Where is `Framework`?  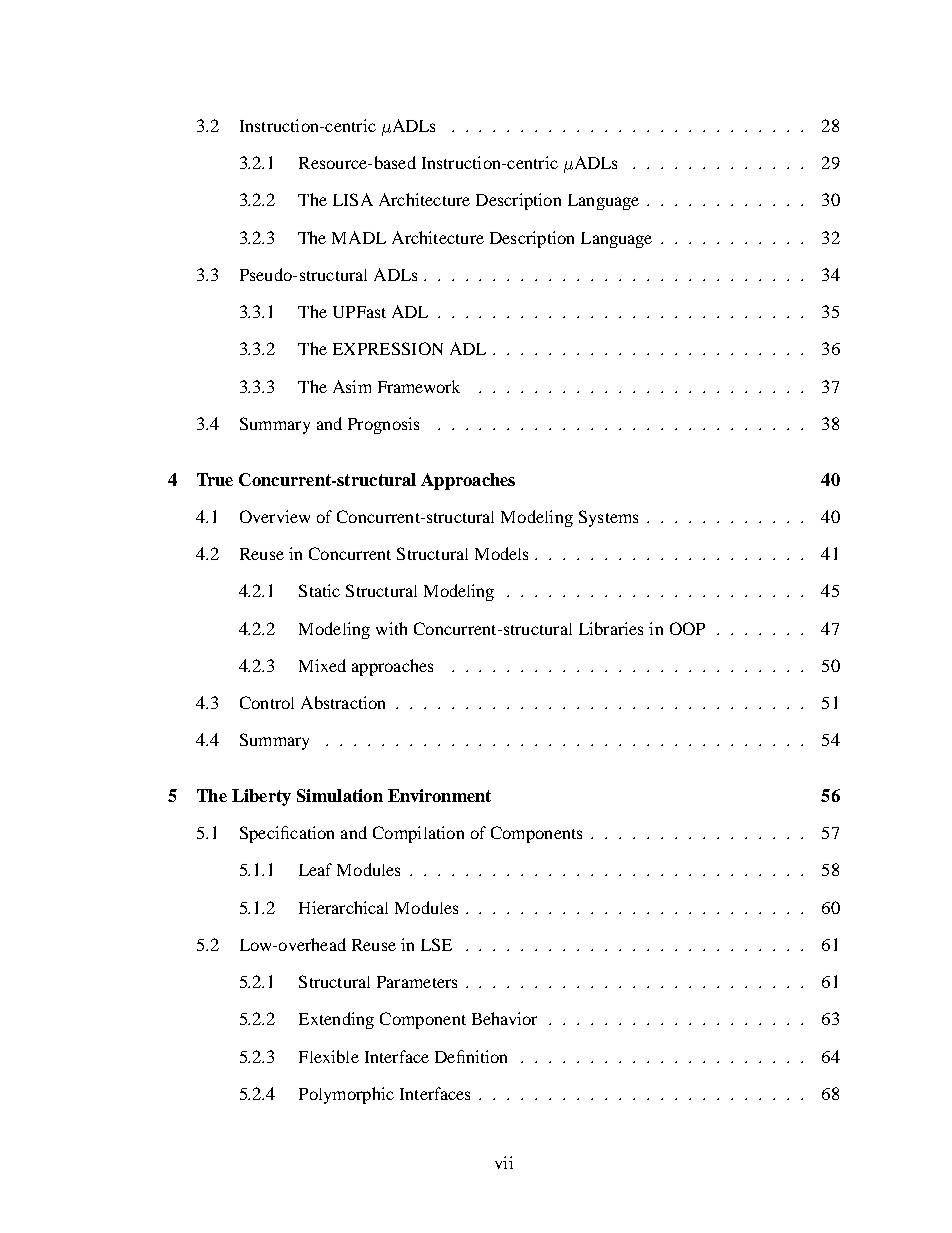 Framework is located at coordinates (419, 386).
